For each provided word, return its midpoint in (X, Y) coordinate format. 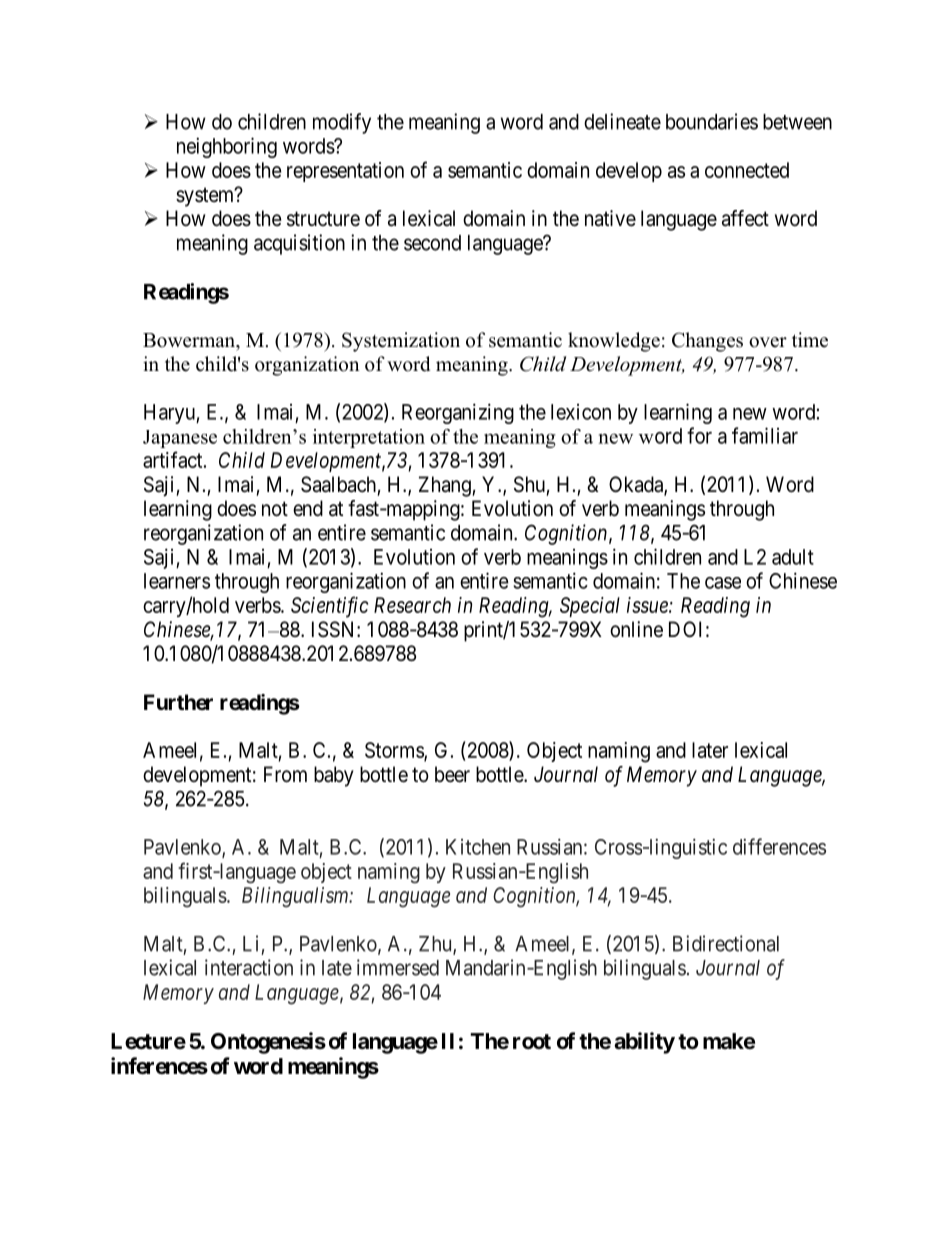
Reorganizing (458, 413)
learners (177, 581)
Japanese (180, 439)
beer (452, 774)
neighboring (227, 147)
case (723, 583)
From (285, 774)
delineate (622, 121)
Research (412, 605)
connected (747, 170)
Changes (707, 342)
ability (644, 1043)
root (532, 1041)
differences (779, 846)
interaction (249, 967)
